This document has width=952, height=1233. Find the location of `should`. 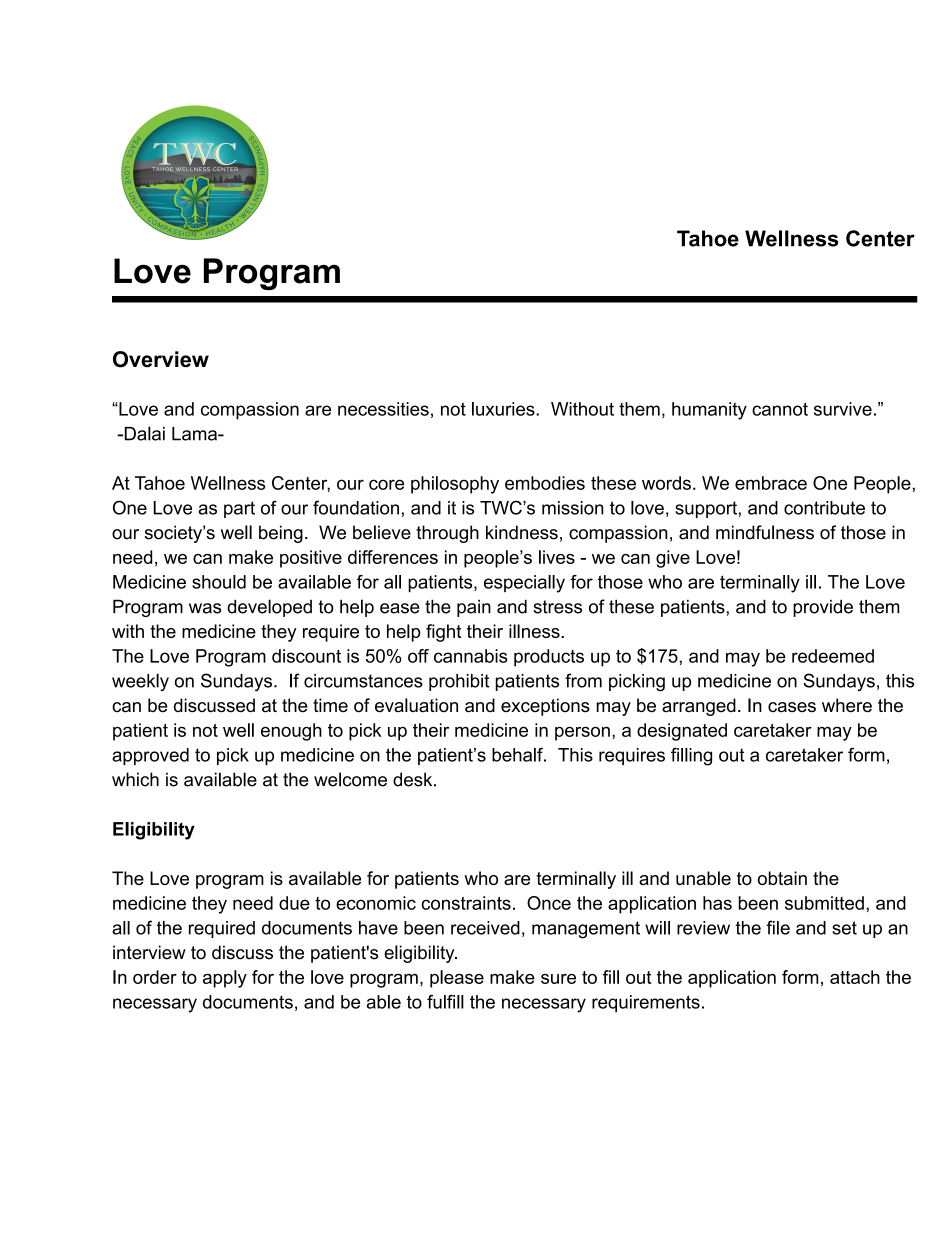

should is located at coordinates (219, 582).
